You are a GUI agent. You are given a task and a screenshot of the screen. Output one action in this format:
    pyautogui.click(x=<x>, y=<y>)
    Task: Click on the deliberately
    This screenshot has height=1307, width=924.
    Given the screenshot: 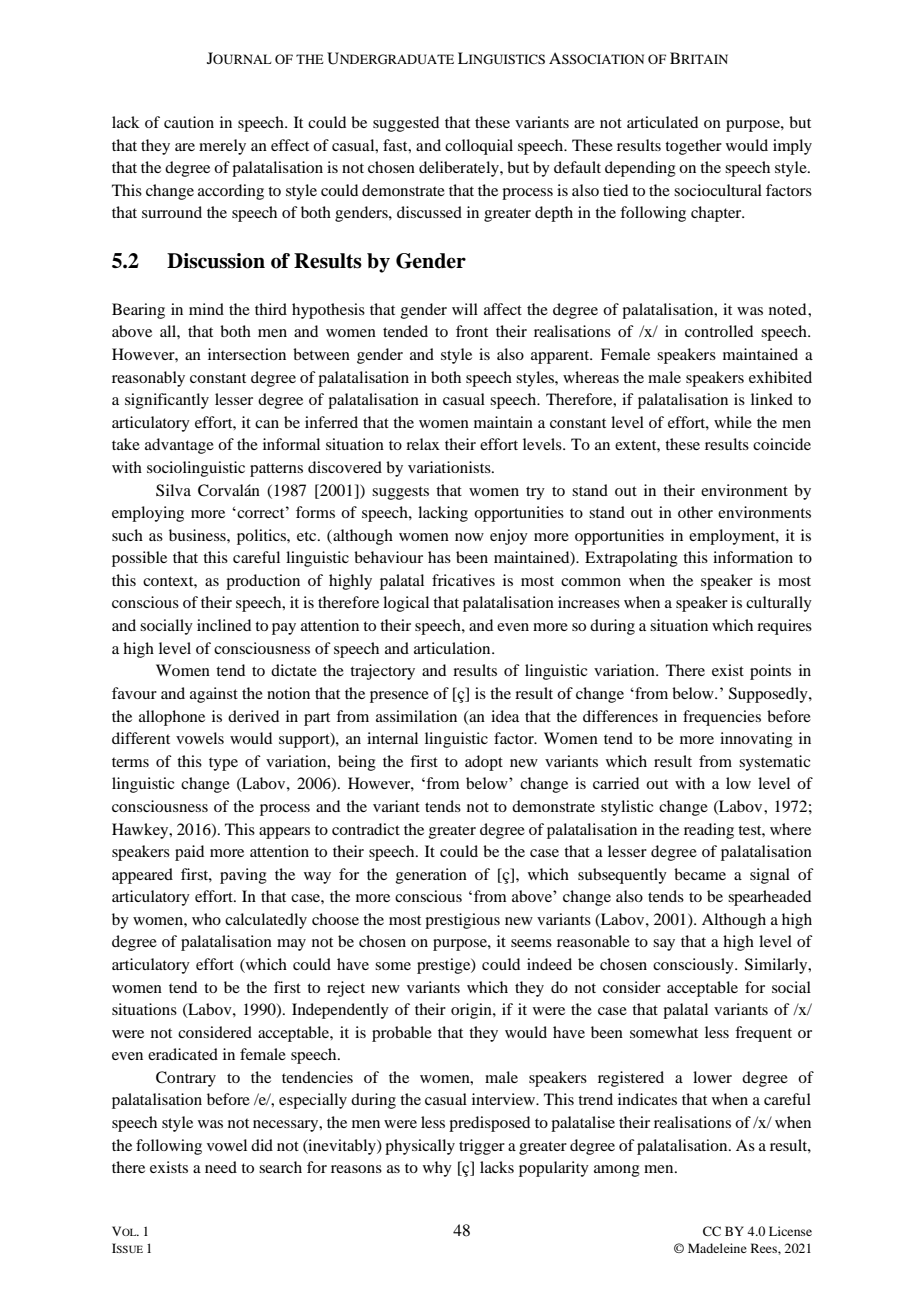 What is the action you would take?
    pyautogui.click(x=460, y=169)
